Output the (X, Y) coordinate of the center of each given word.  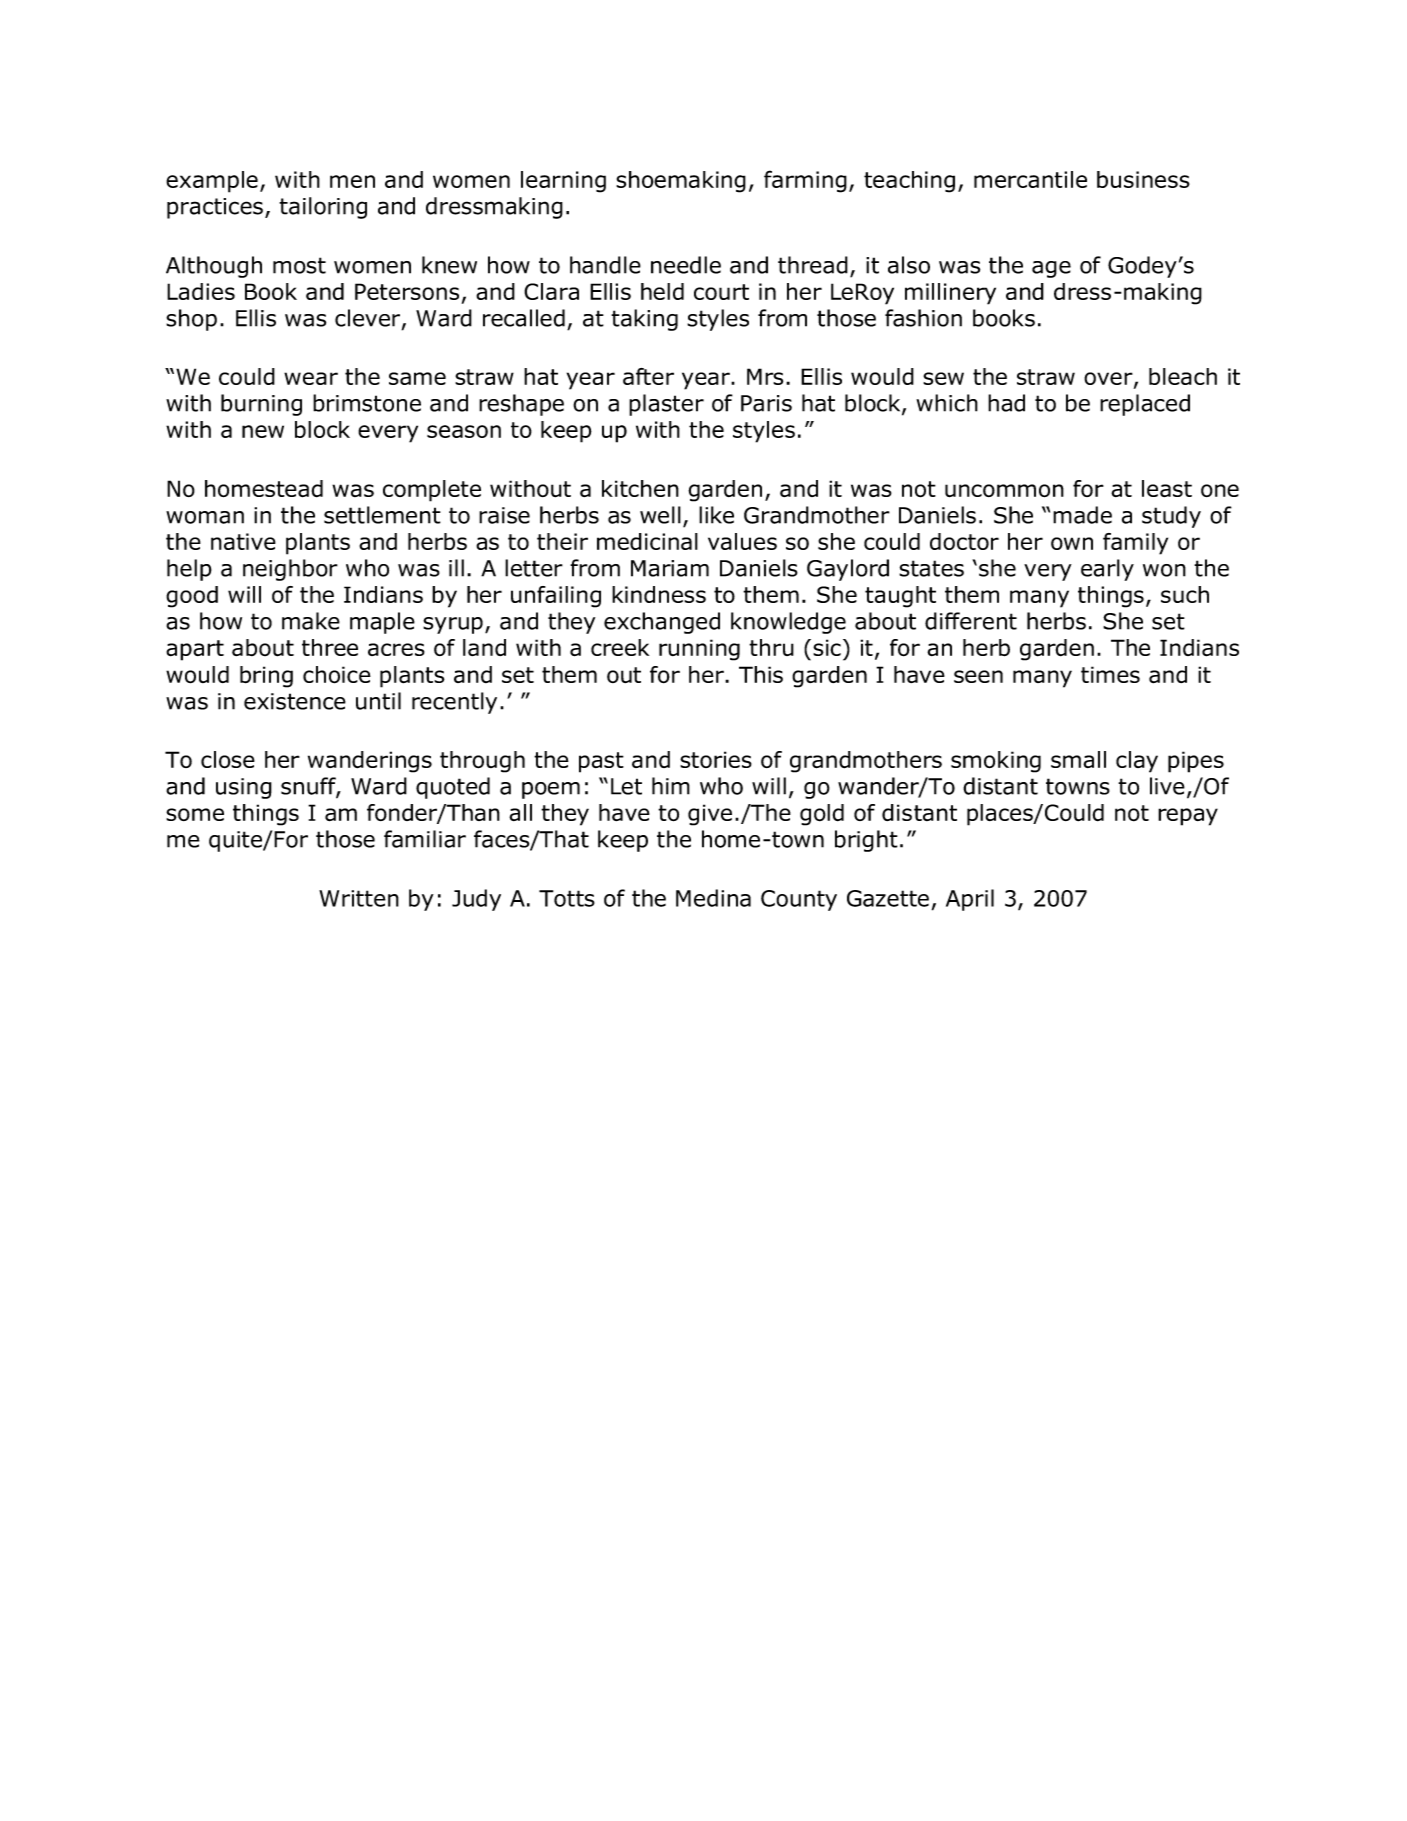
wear (311, 378)
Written (359, 898)
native (243, 541)
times (1110, 674)
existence (295, 701)
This (761, 674)
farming (805, 181)
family (1135, 544)
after (648, 376)
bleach (1183, 376)
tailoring (323, 208)
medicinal (647, 541)
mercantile (1030, 179)
